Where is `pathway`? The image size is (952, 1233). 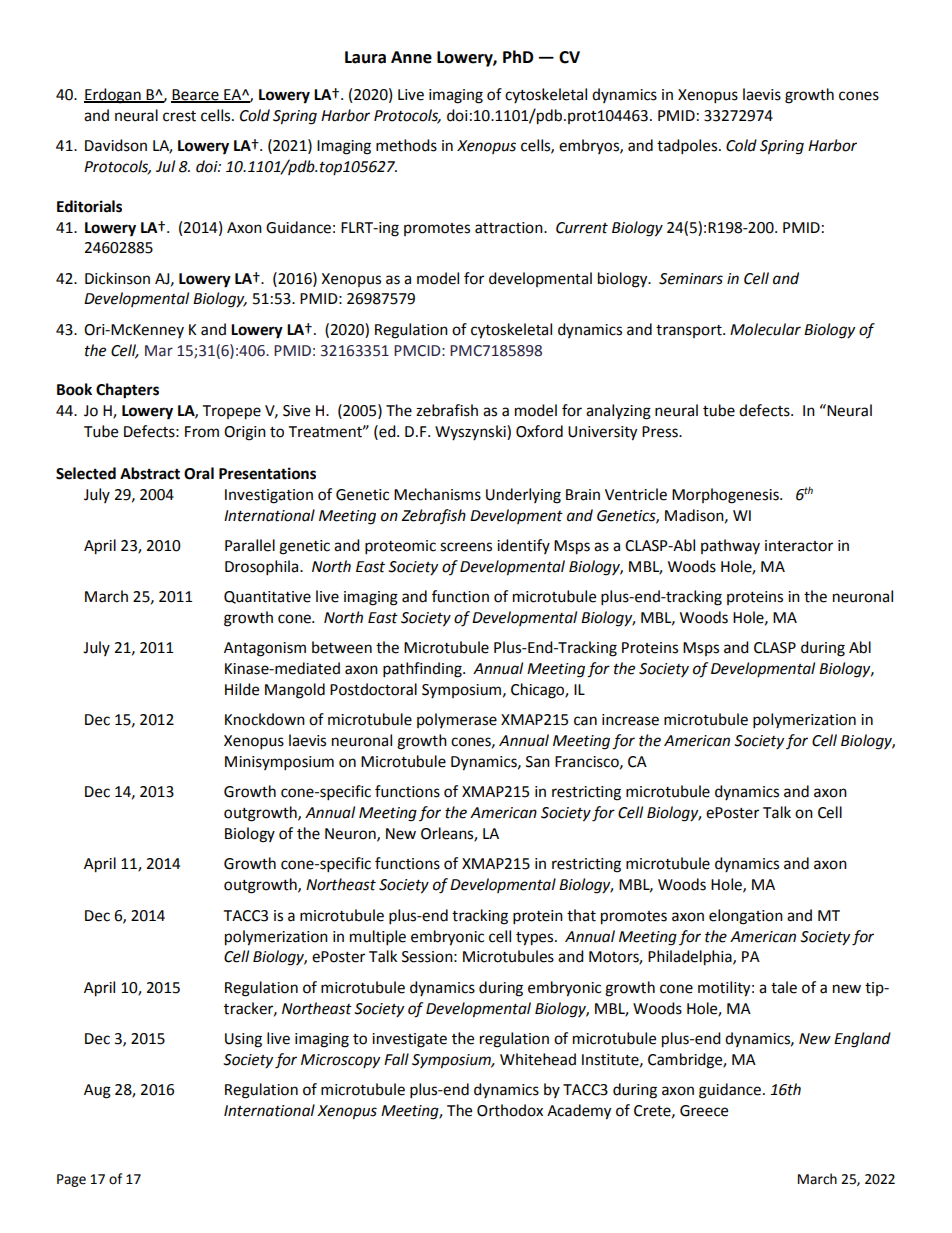
pathway is located at coordinates (730, 546).
